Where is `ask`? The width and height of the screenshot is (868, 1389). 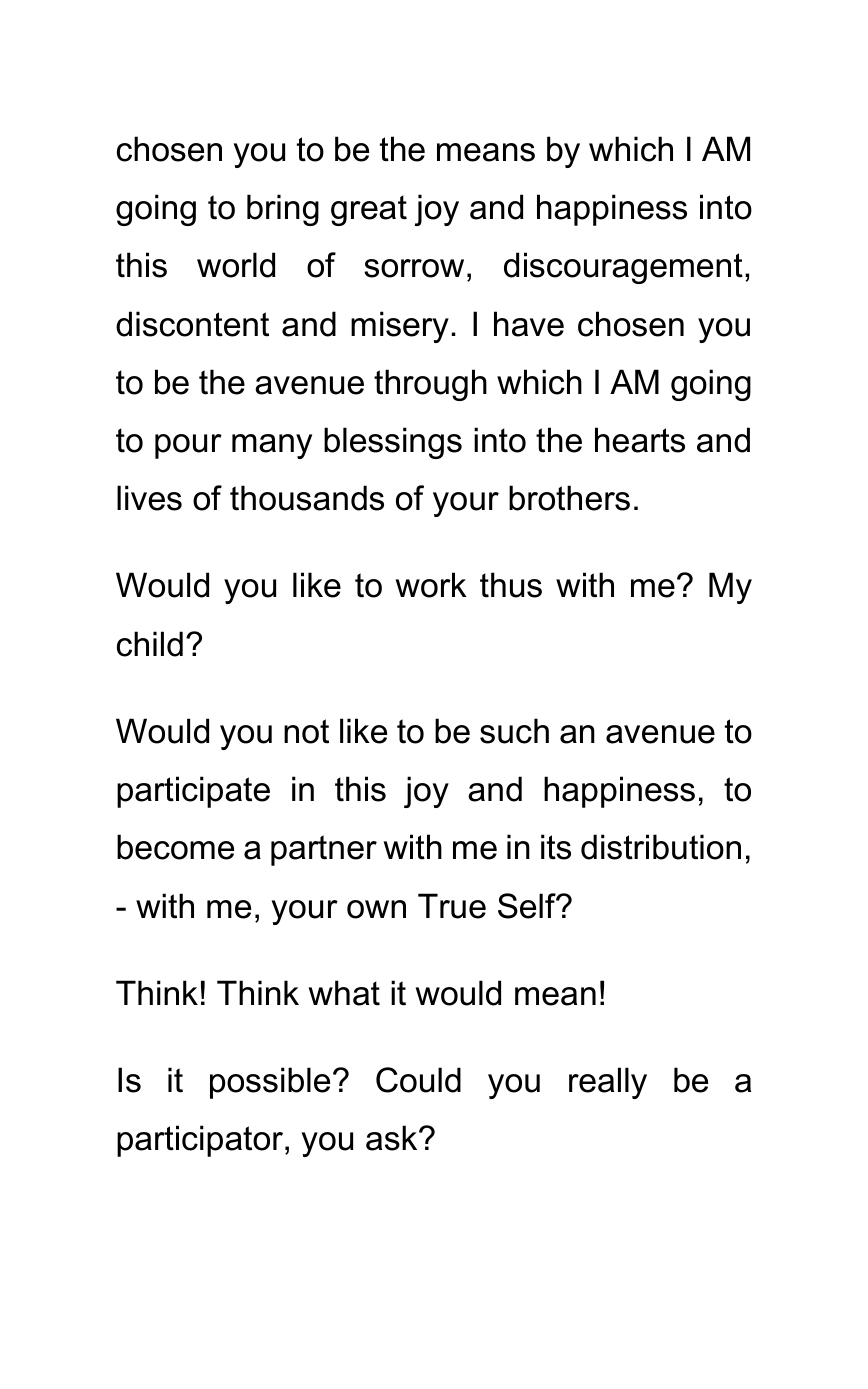
ask is located at coordinates (393, 1138).
